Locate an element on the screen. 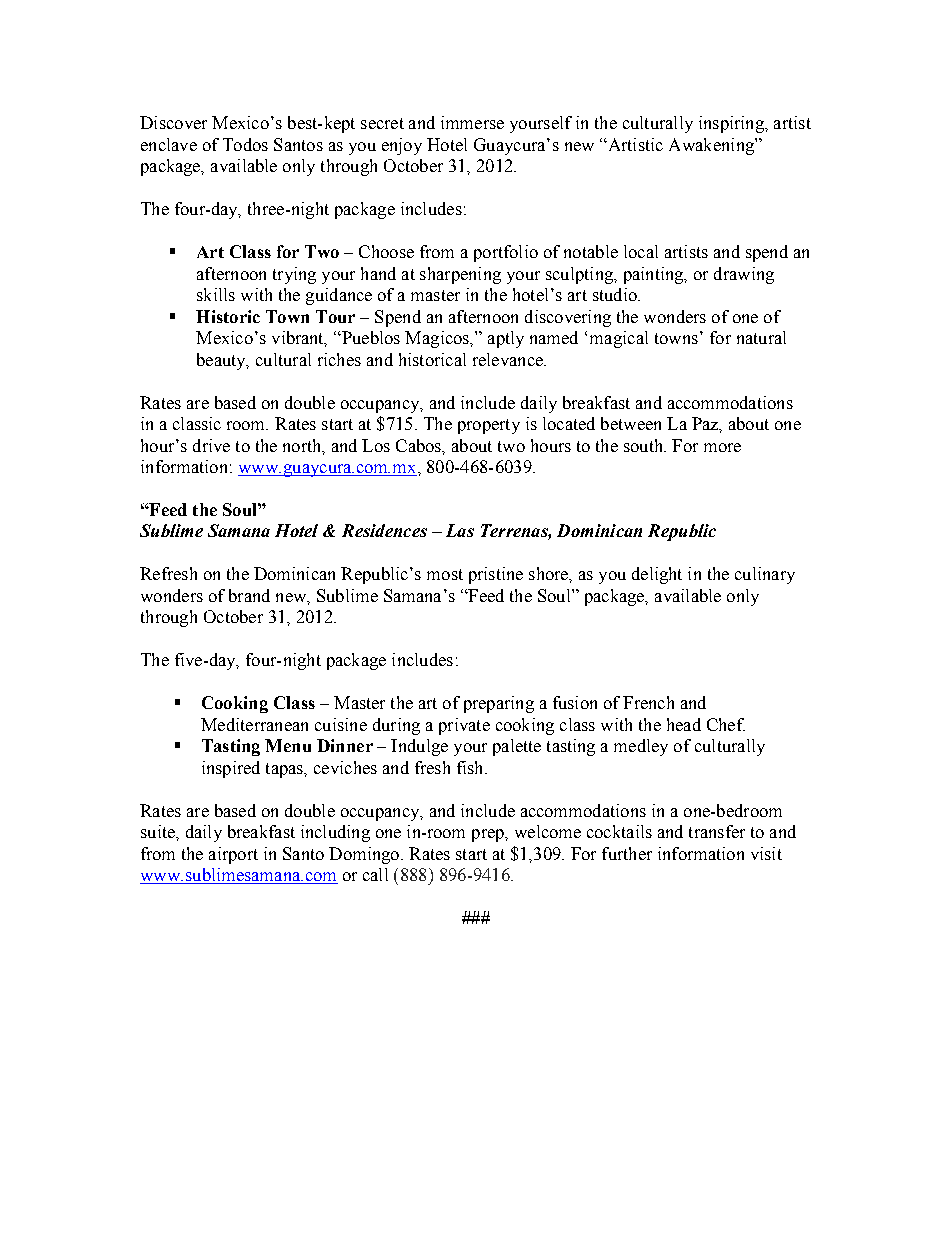 The image size is (952, 1233). airport is located at coordinates (233, 855).
